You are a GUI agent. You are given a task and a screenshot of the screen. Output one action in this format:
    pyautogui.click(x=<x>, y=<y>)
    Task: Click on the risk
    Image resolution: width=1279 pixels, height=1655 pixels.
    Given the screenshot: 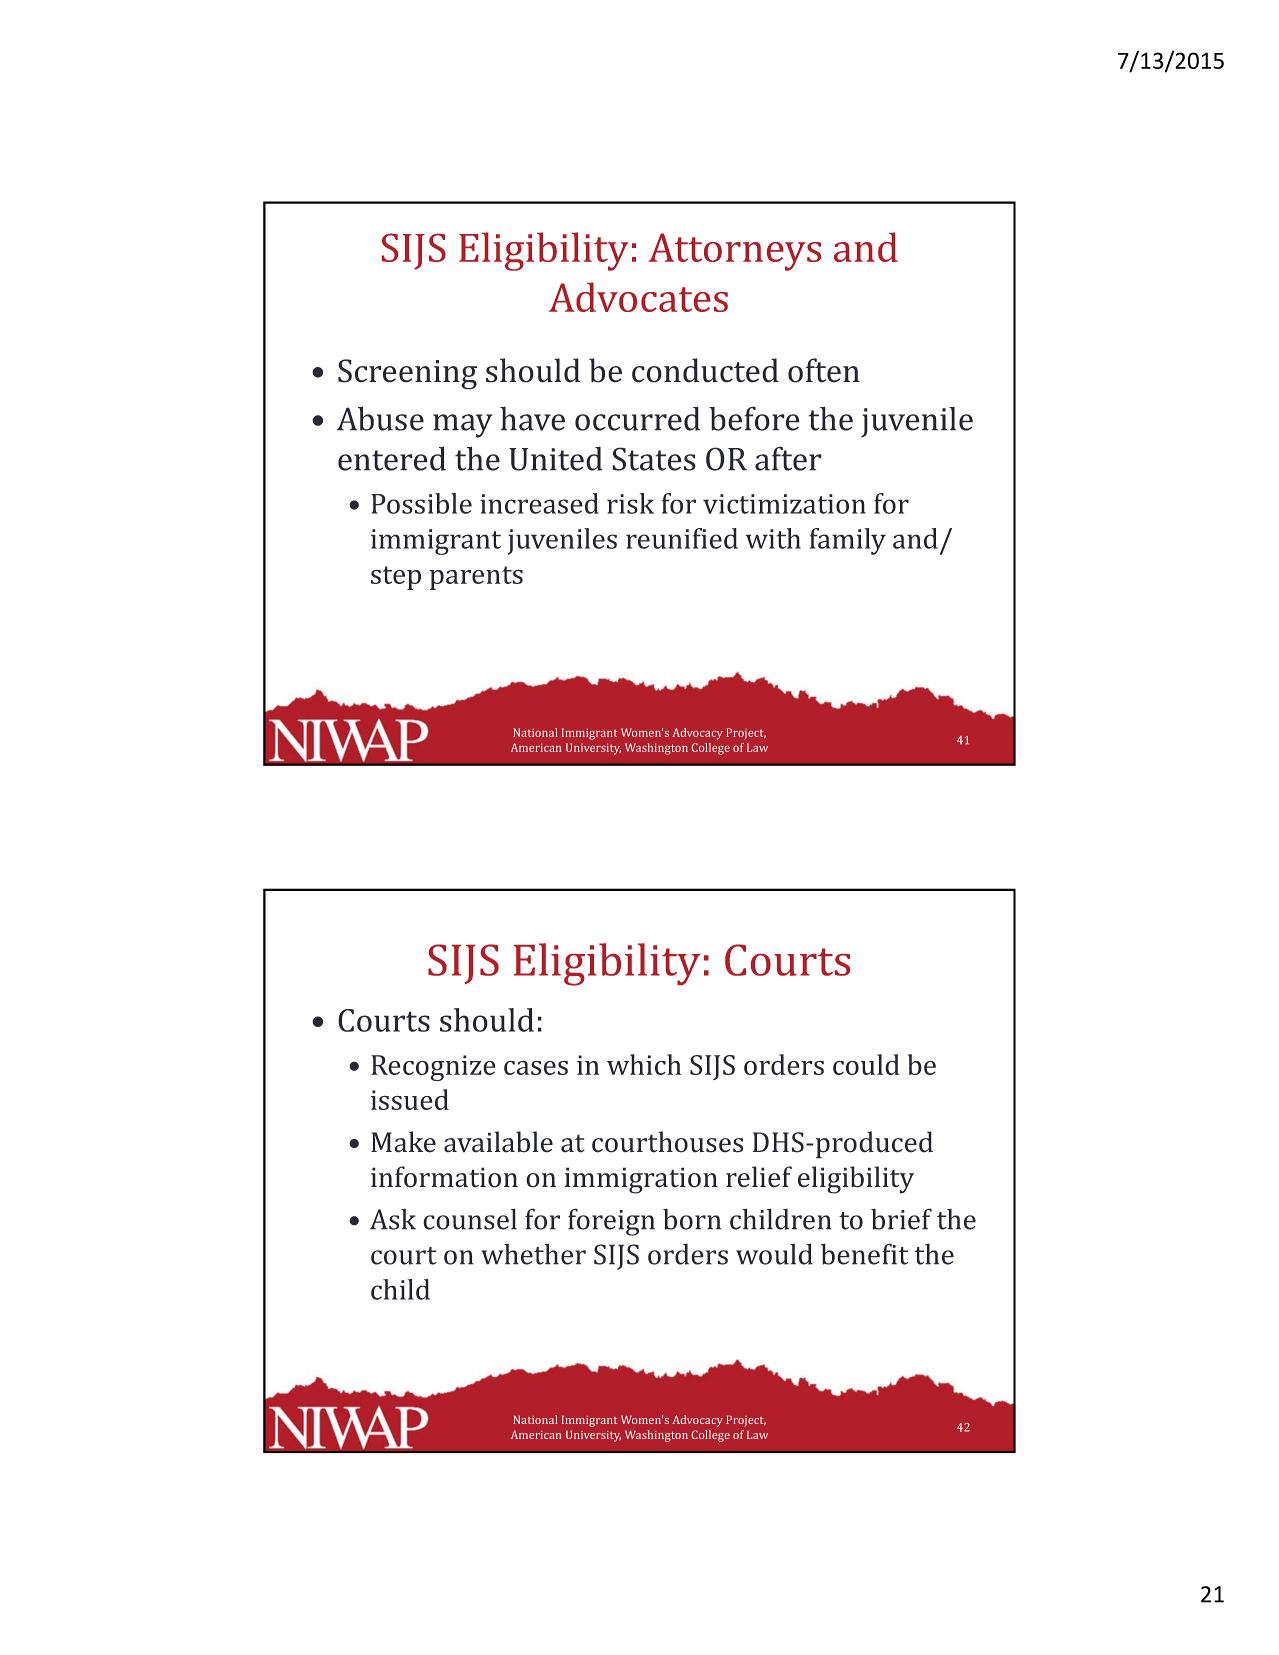 What is the action you would take?
    pyautogui.click(x=630, y=503)
